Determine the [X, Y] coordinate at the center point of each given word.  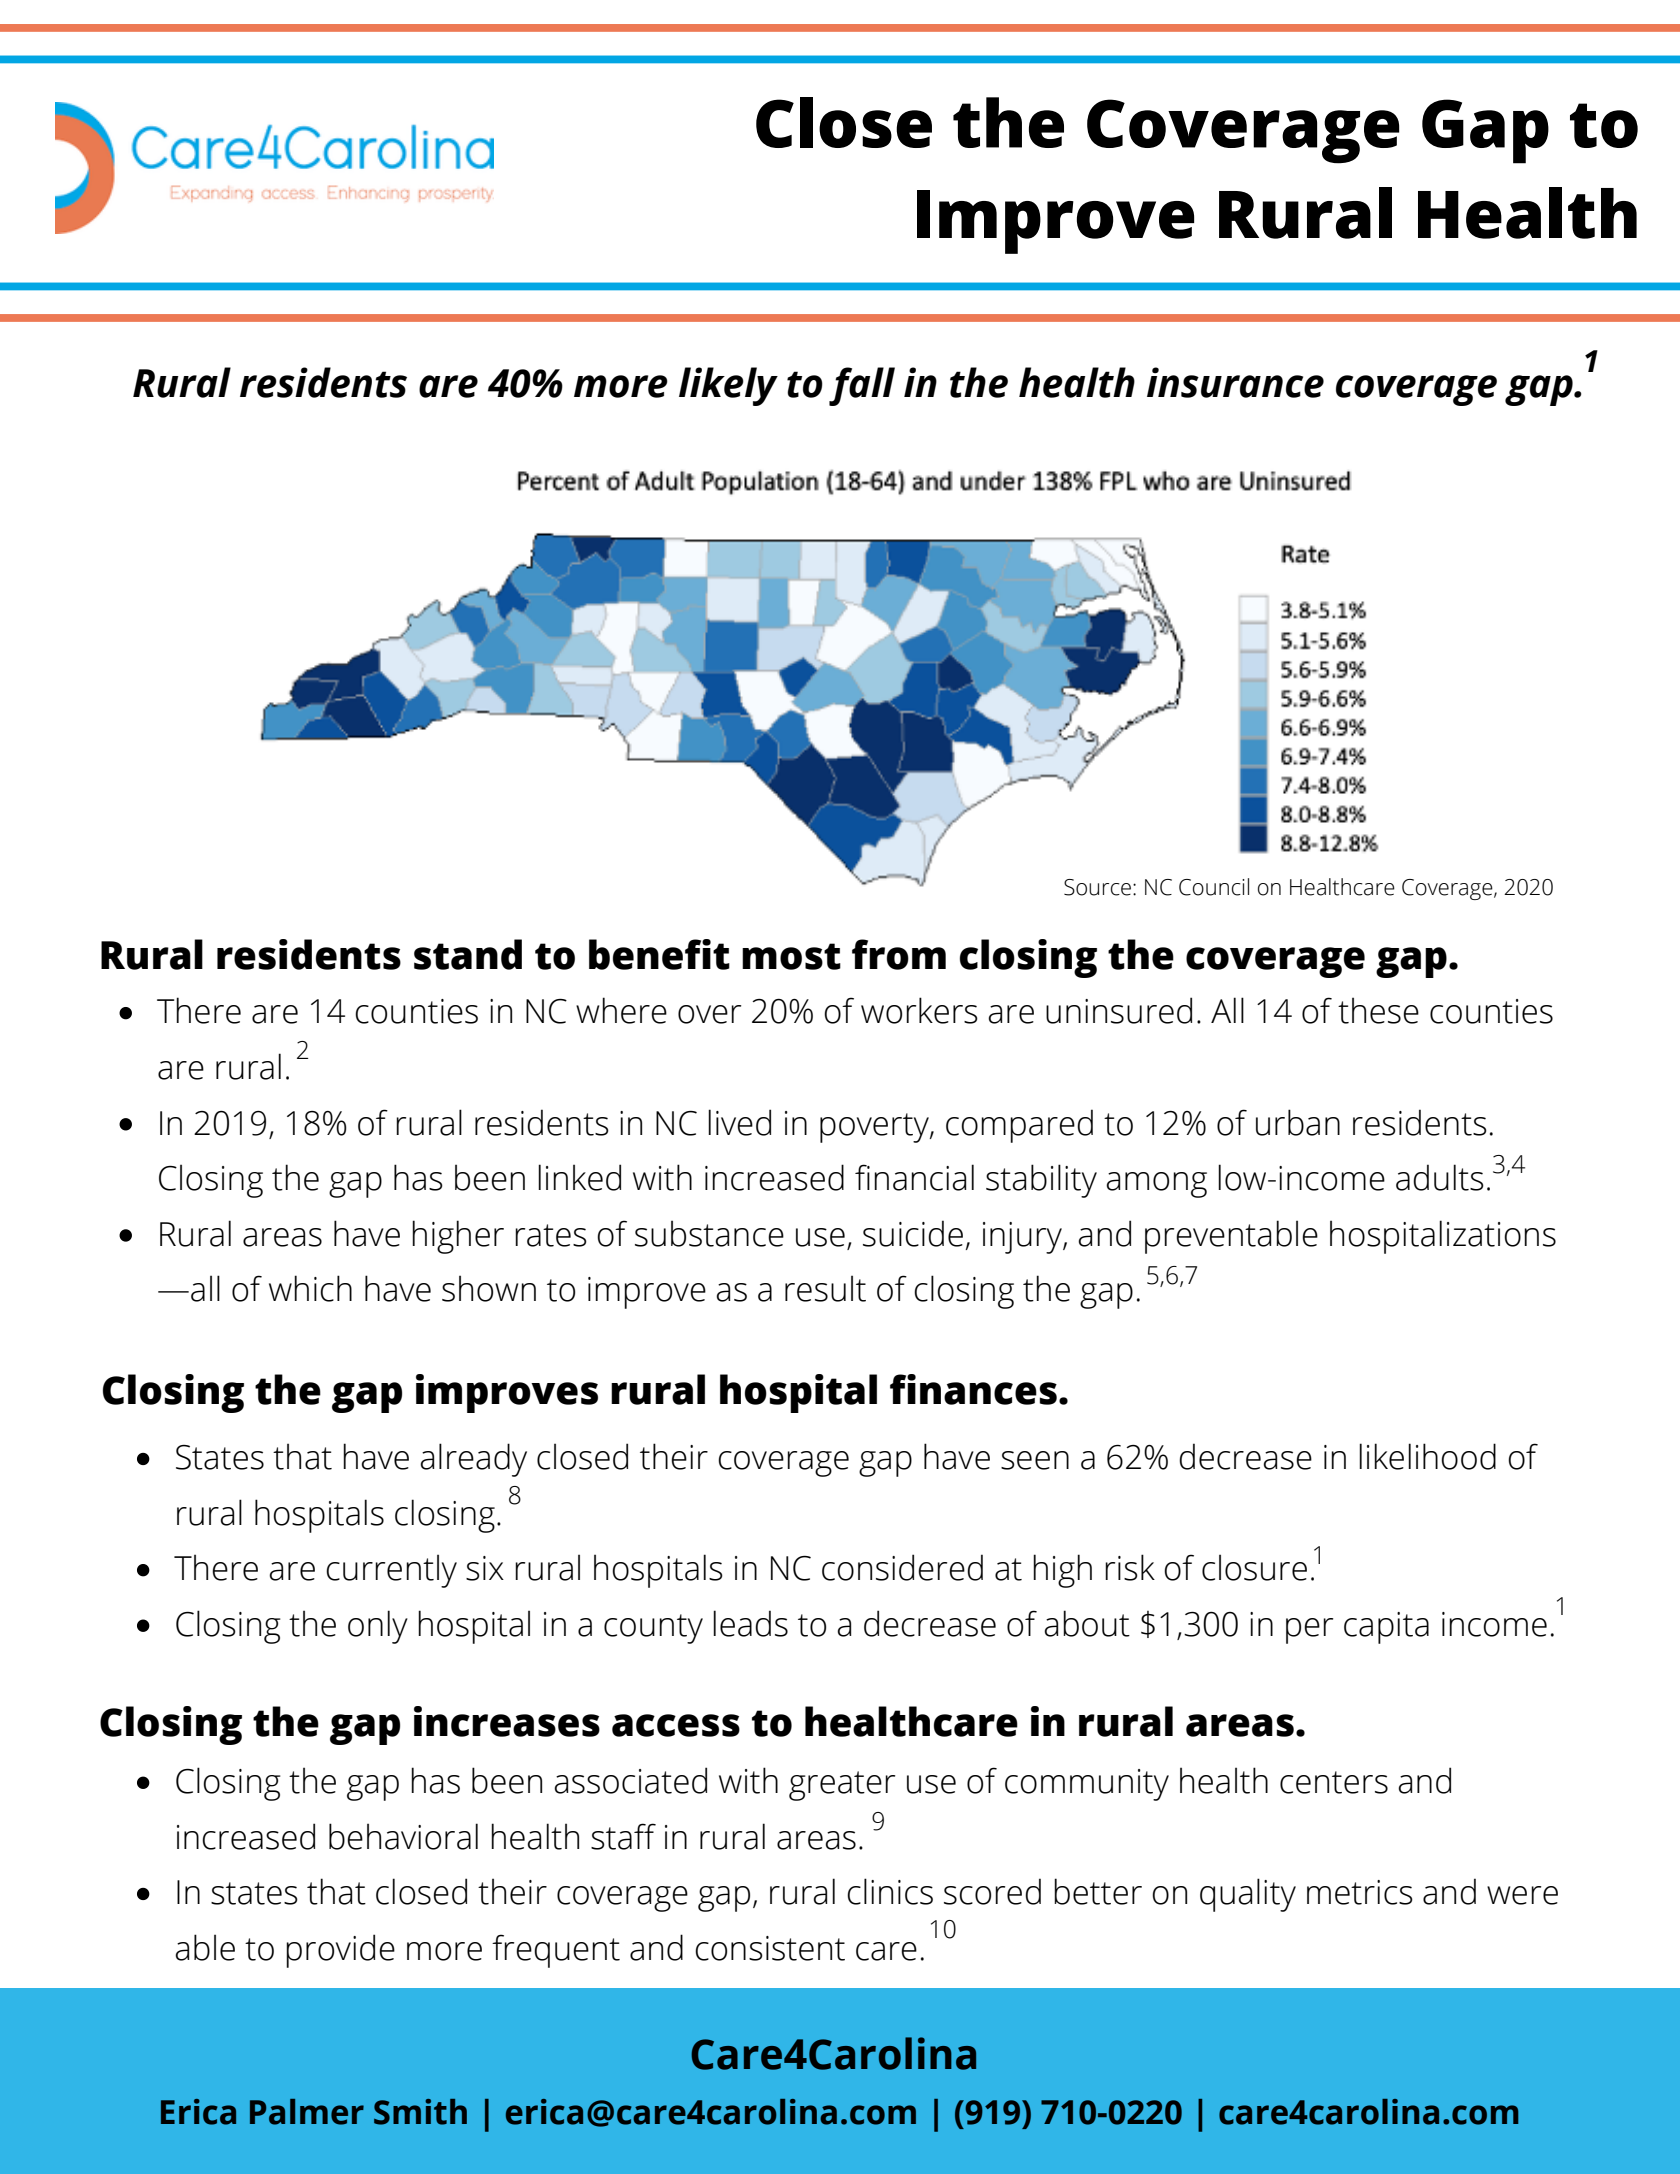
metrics [1360, 1892]
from [899, 954]
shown [489, 1288]
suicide [913, 1233]
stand [468, 954]
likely [728, 386]
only [378, 1627]
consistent [770, 1948]
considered [902, 1567]
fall [862, 386]
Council [1214, 887]
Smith [420, 2112]
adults [1440, 1177]
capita [1386, 1628]
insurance [1235, 382]
